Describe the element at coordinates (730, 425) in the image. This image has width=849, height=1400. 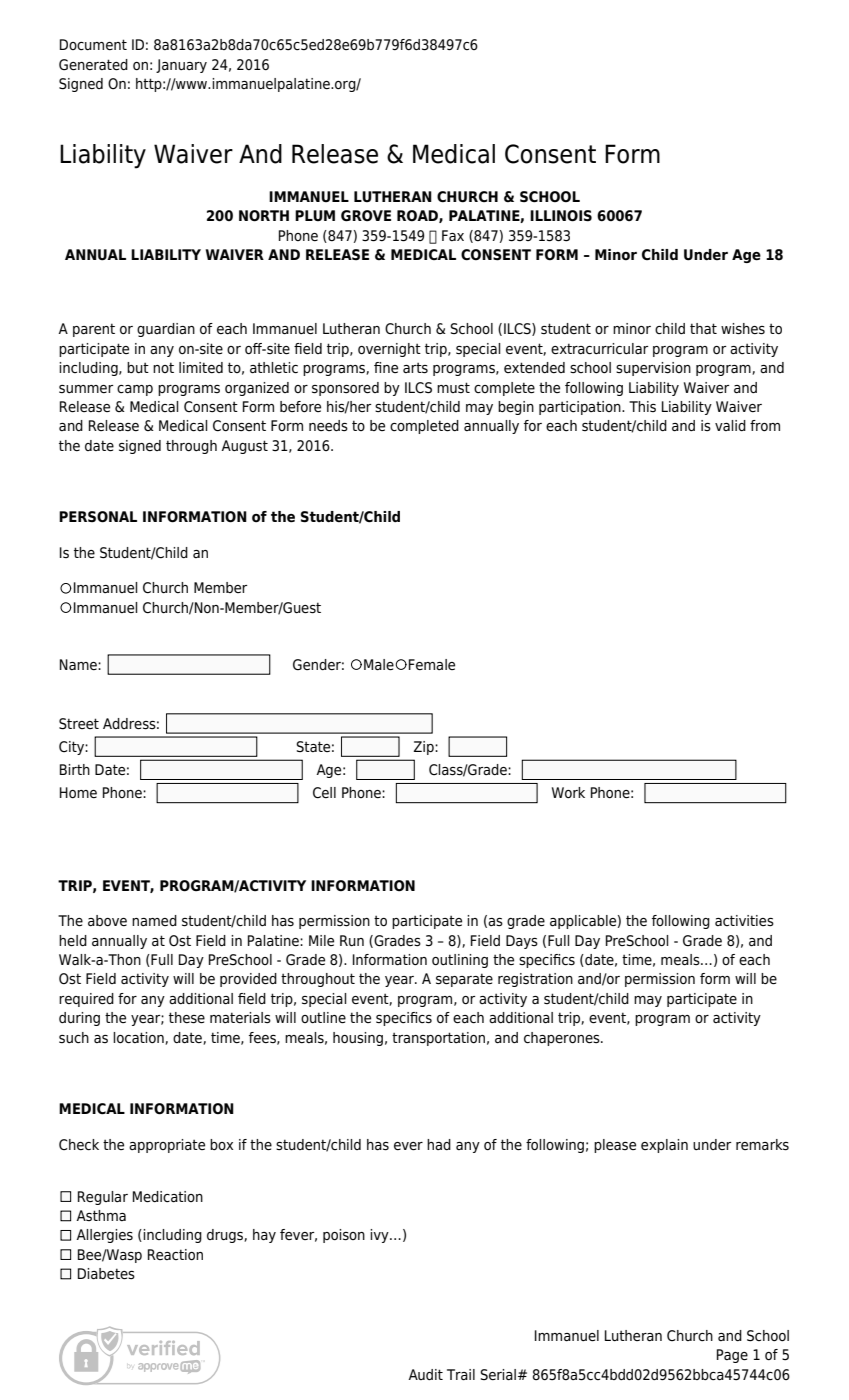
I see `valid` at that location.
